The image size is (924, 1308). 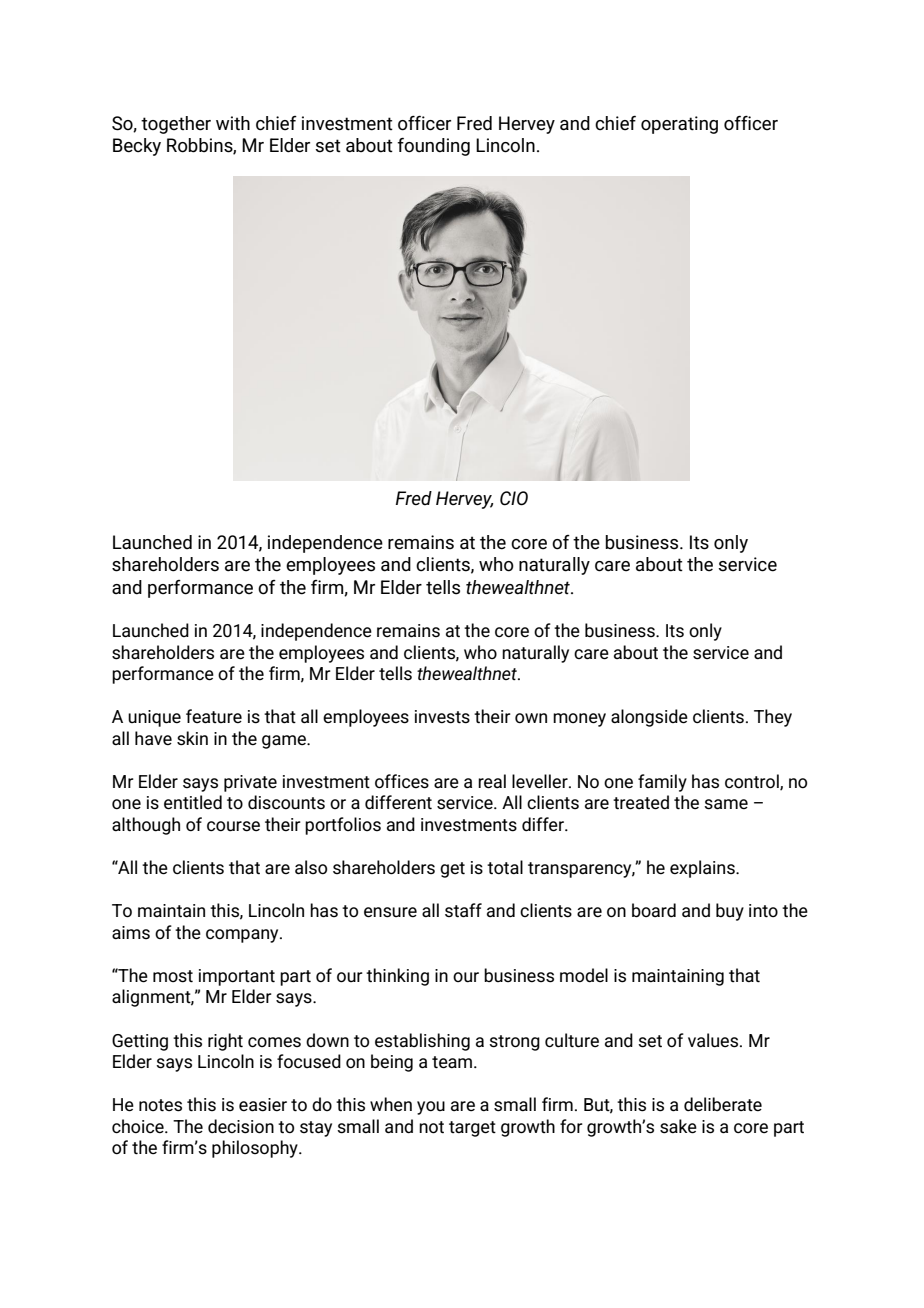 I want to click on real, so click(x=492, y=781).
